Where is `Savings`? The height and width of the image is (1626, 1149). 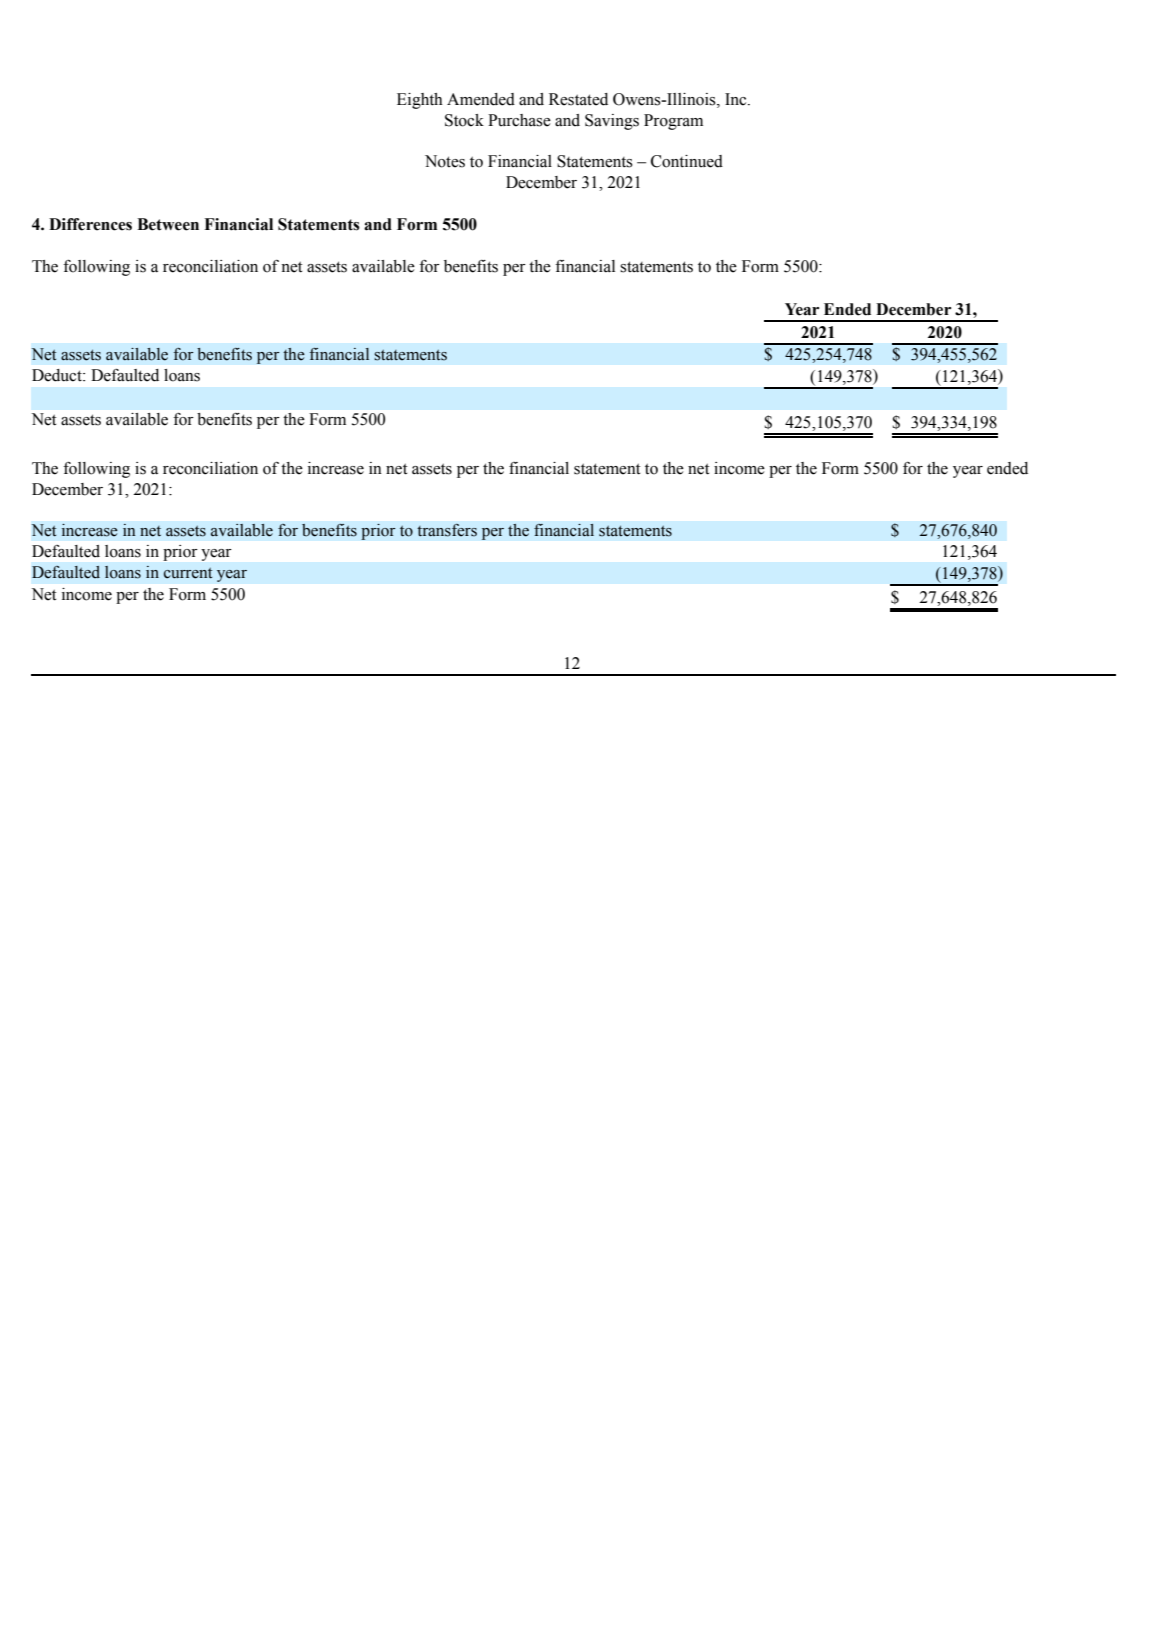 Savings is located at coordinates (612, 122).
